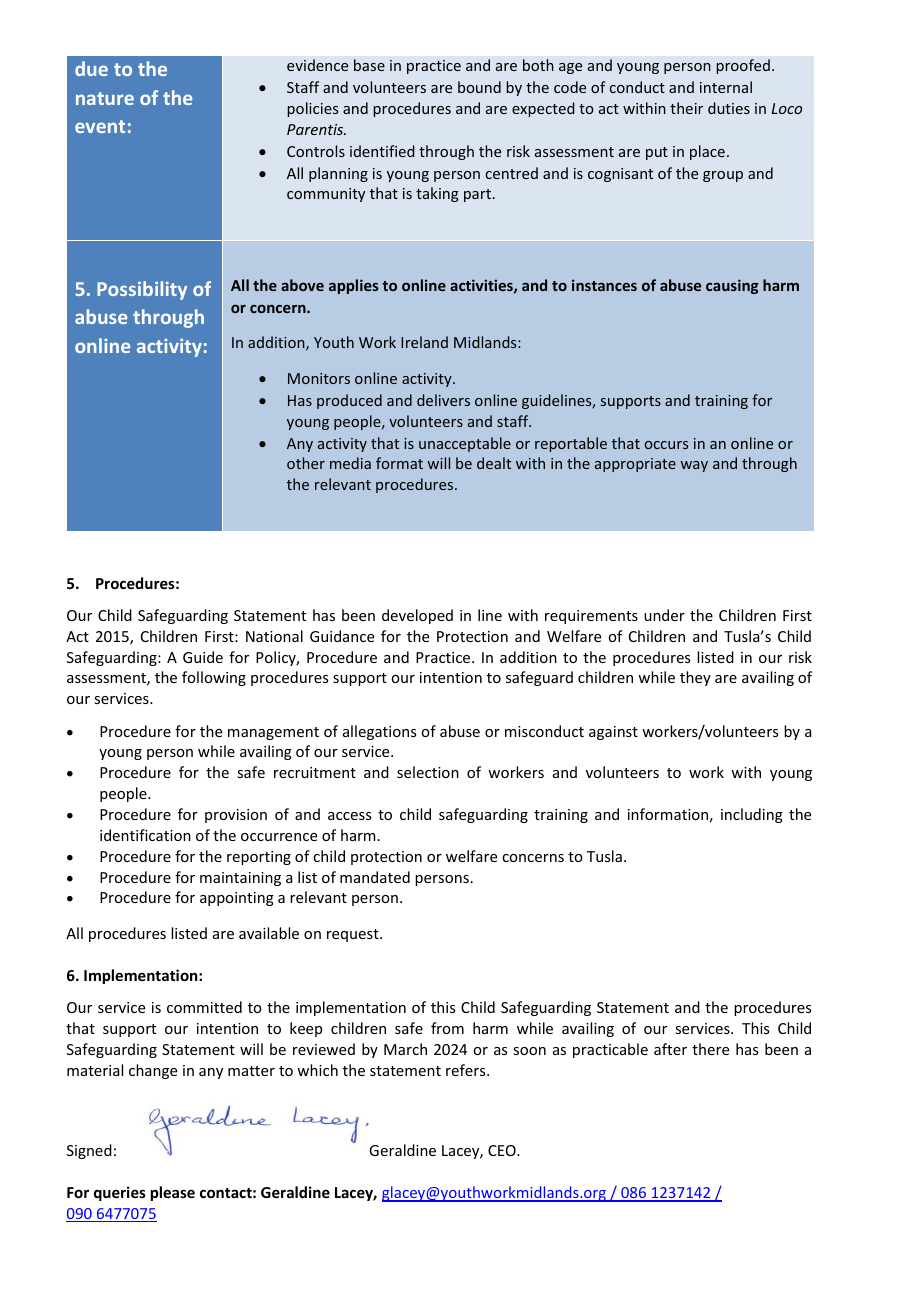  What do you see at coordinates (710, 1049) in the screenshot?
I see `there` at bounding box center [710, 1049].
